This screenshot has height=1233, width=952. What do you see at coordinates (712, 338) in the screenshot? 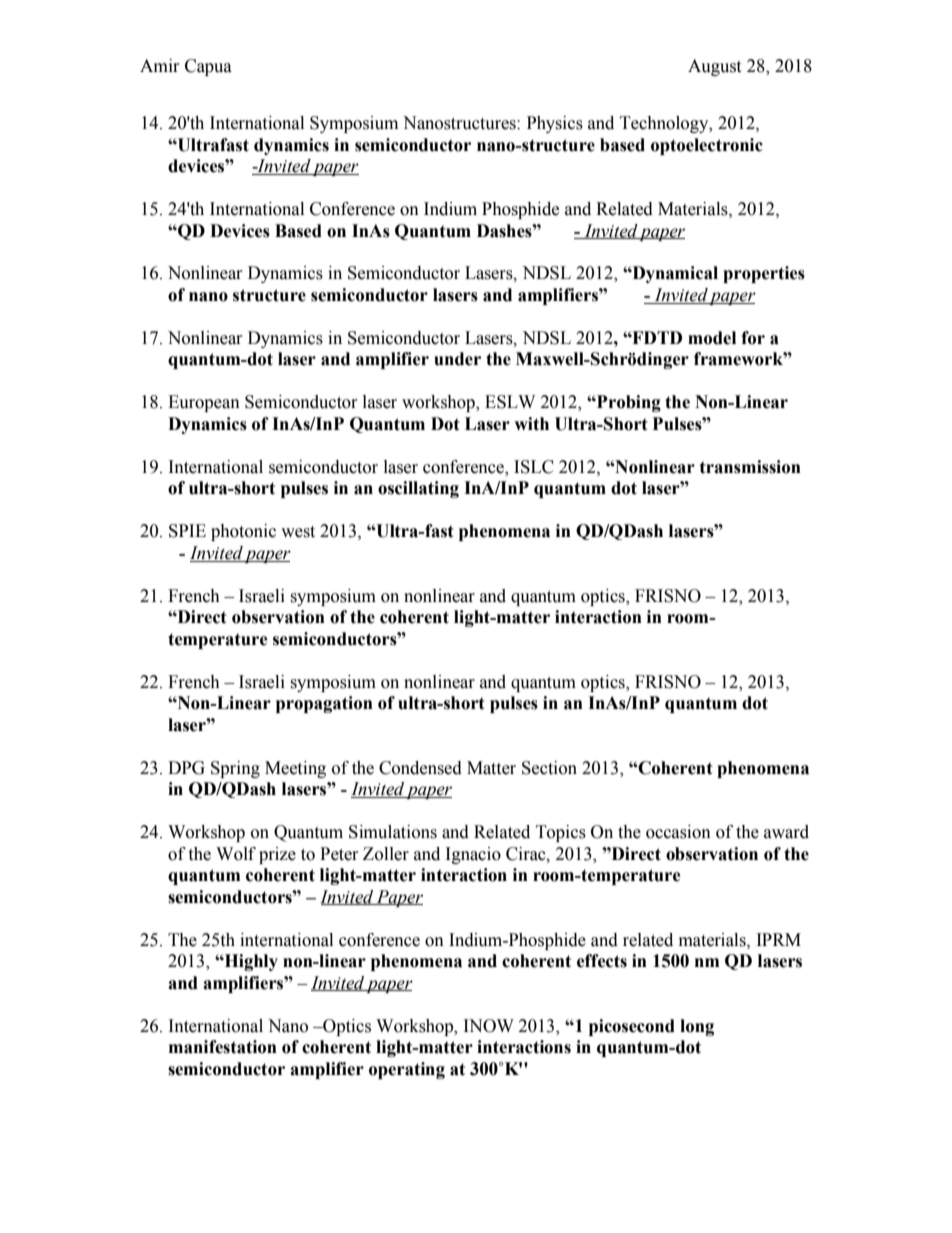
I see `model` at bounding box center [712, 338].
